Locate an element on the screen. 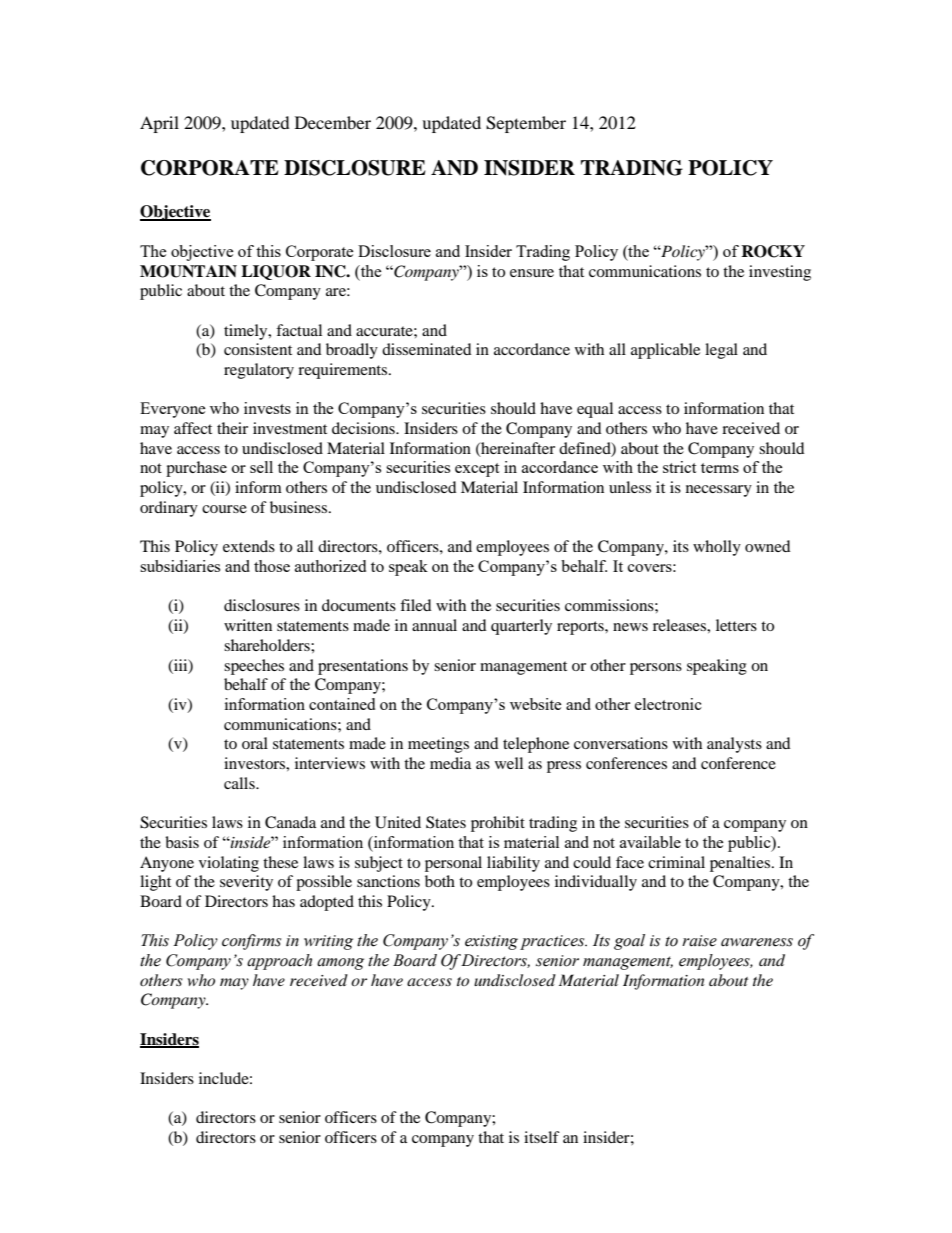 The width and height of the screenshot is (952, 1233). itself is located at coordinates (542, 1137).
